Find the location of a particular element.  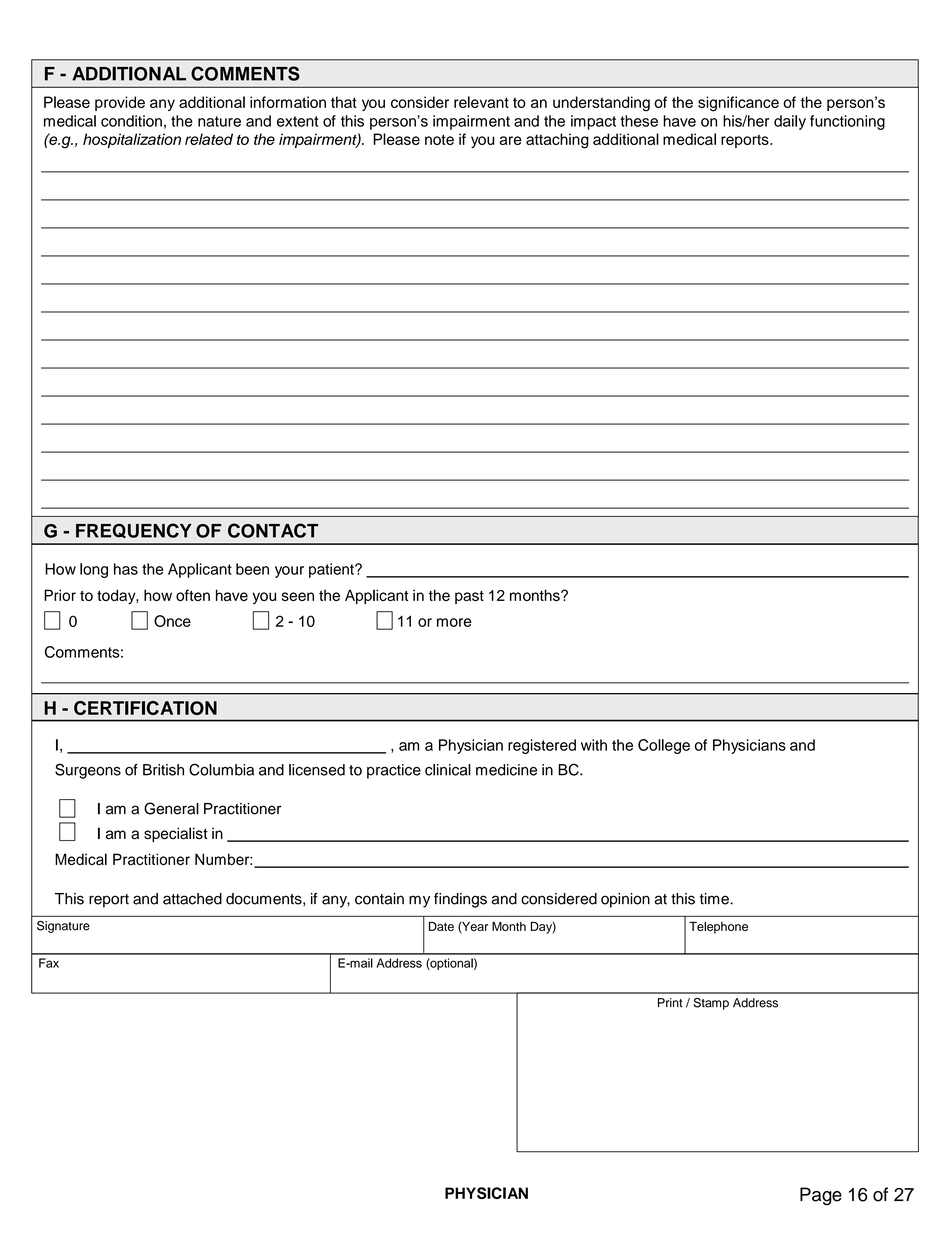

Fax is located at coordinates (49, 963).
